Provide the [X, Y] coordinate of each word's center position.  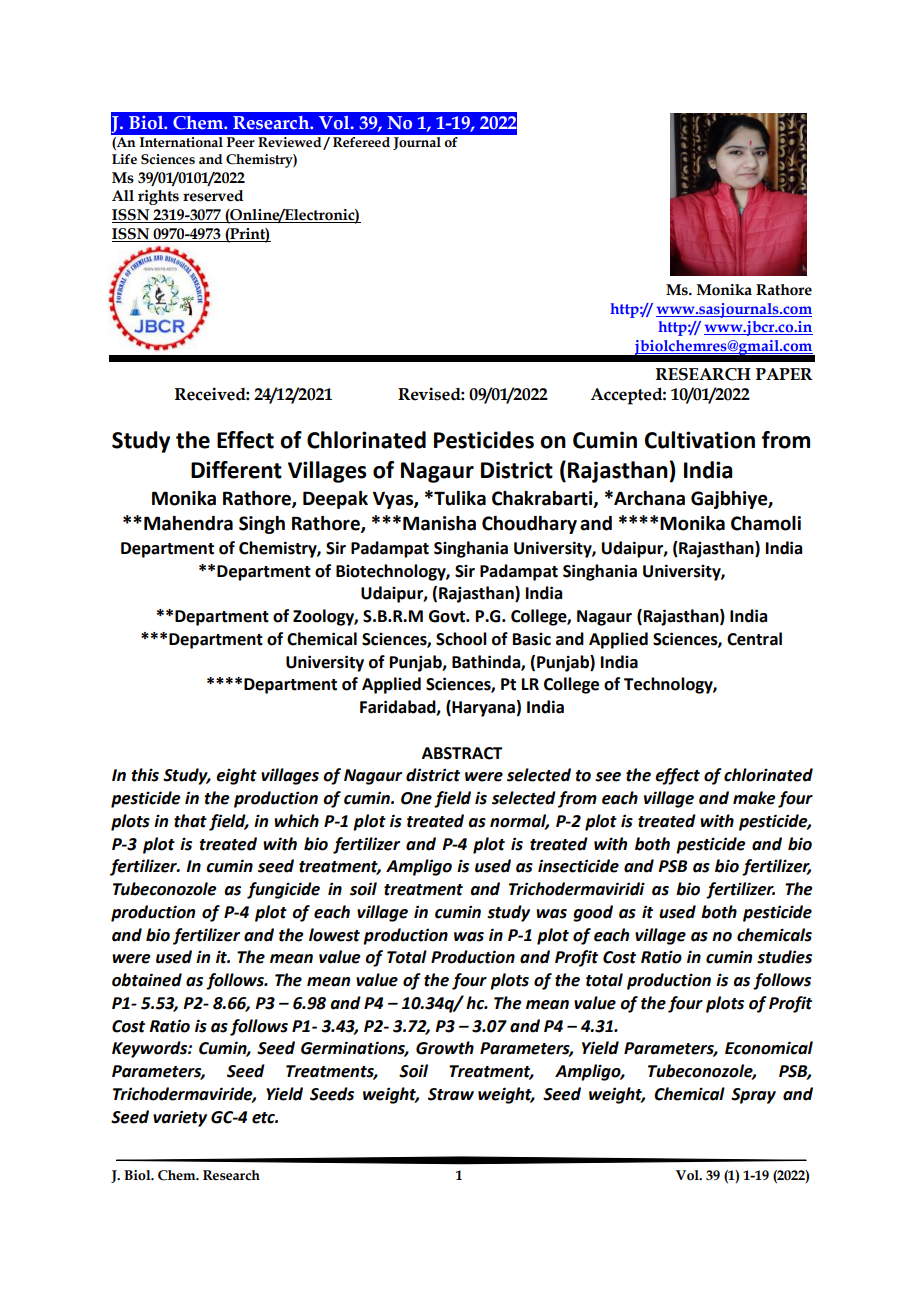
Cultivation [700, 440]
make [754, 798]
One [416, 798]
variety [180, 1118]
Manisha [439, 523]
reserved [213, 196]
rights [158, 197]
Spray [753, 1096]
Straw [451, 1094]
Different [236, 470]
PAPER [784, 374]
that [190, 821]
